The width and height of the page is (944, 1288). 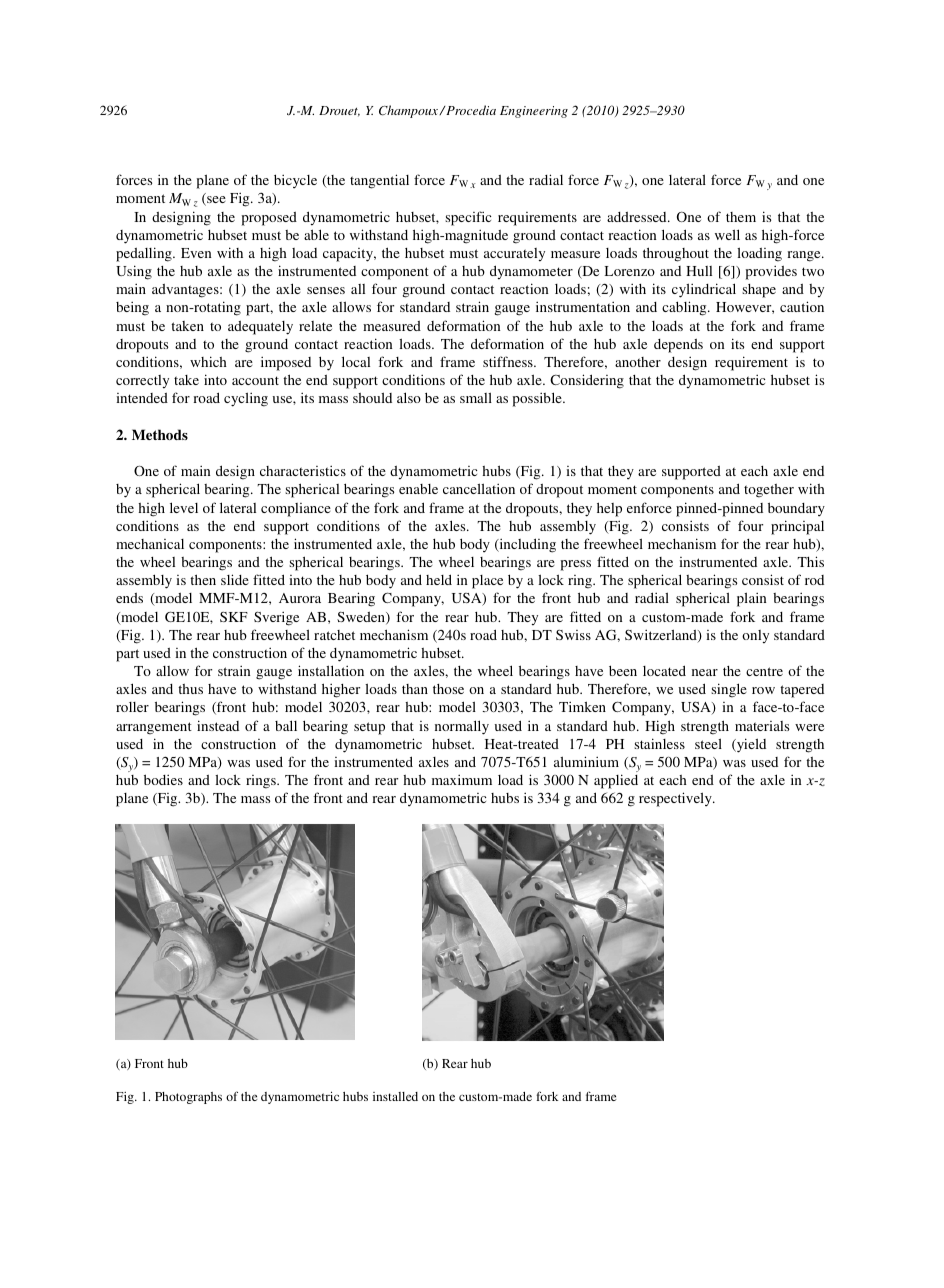 I want to click on Photographs, so click(x=188, y=1098).
